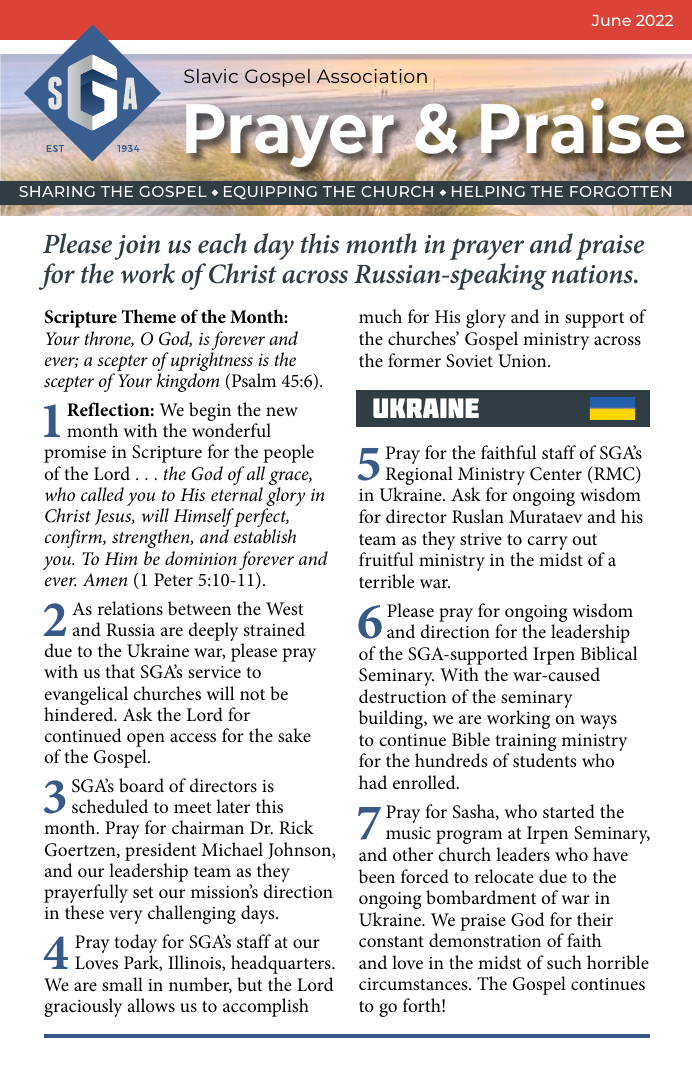 Image resolution: width=692 pixels, height=1069 pixels. I want to click on called, so click(102, 494).
